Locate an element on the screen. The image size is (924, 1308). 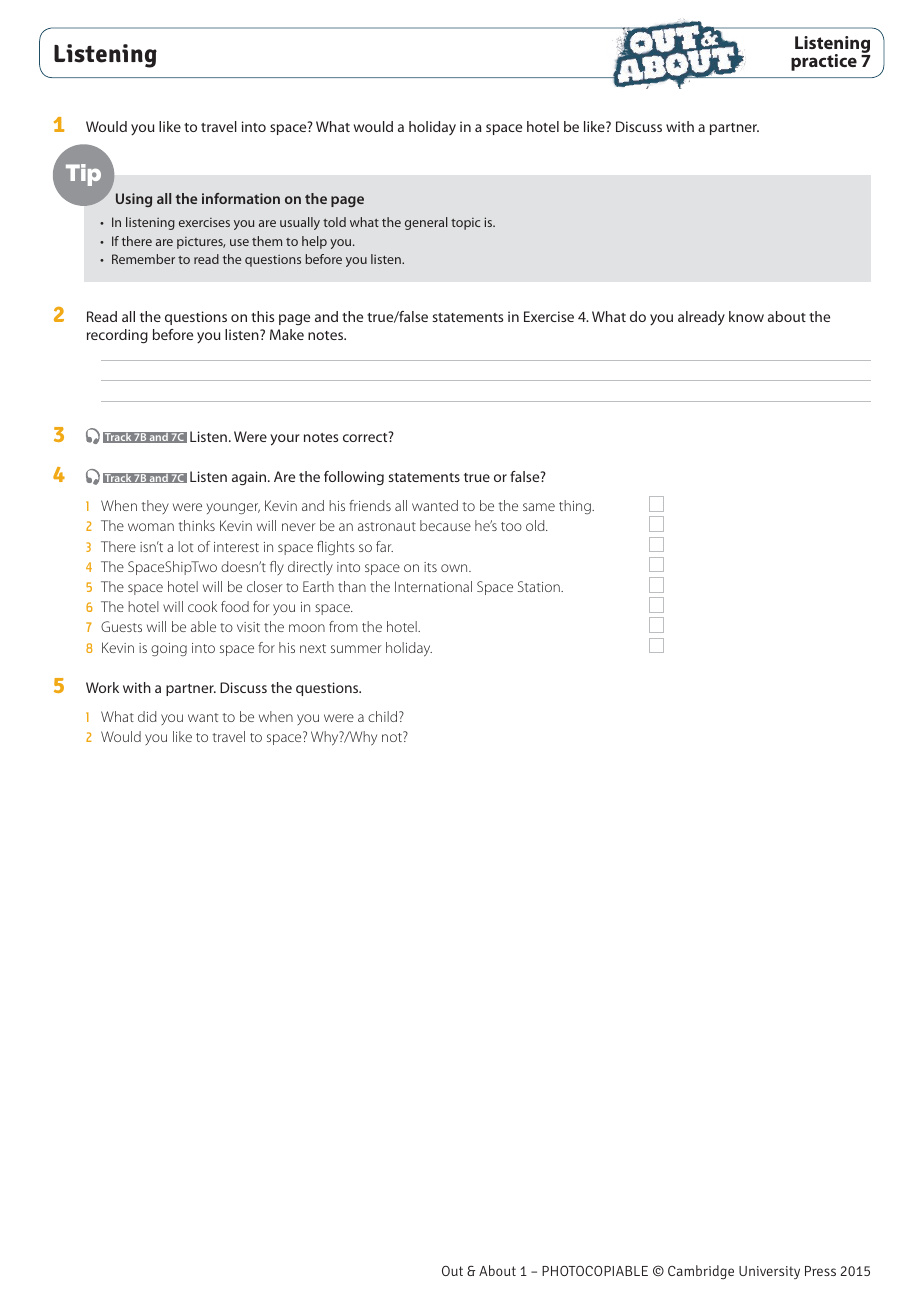
practice is located at coordinates (824, 62).
